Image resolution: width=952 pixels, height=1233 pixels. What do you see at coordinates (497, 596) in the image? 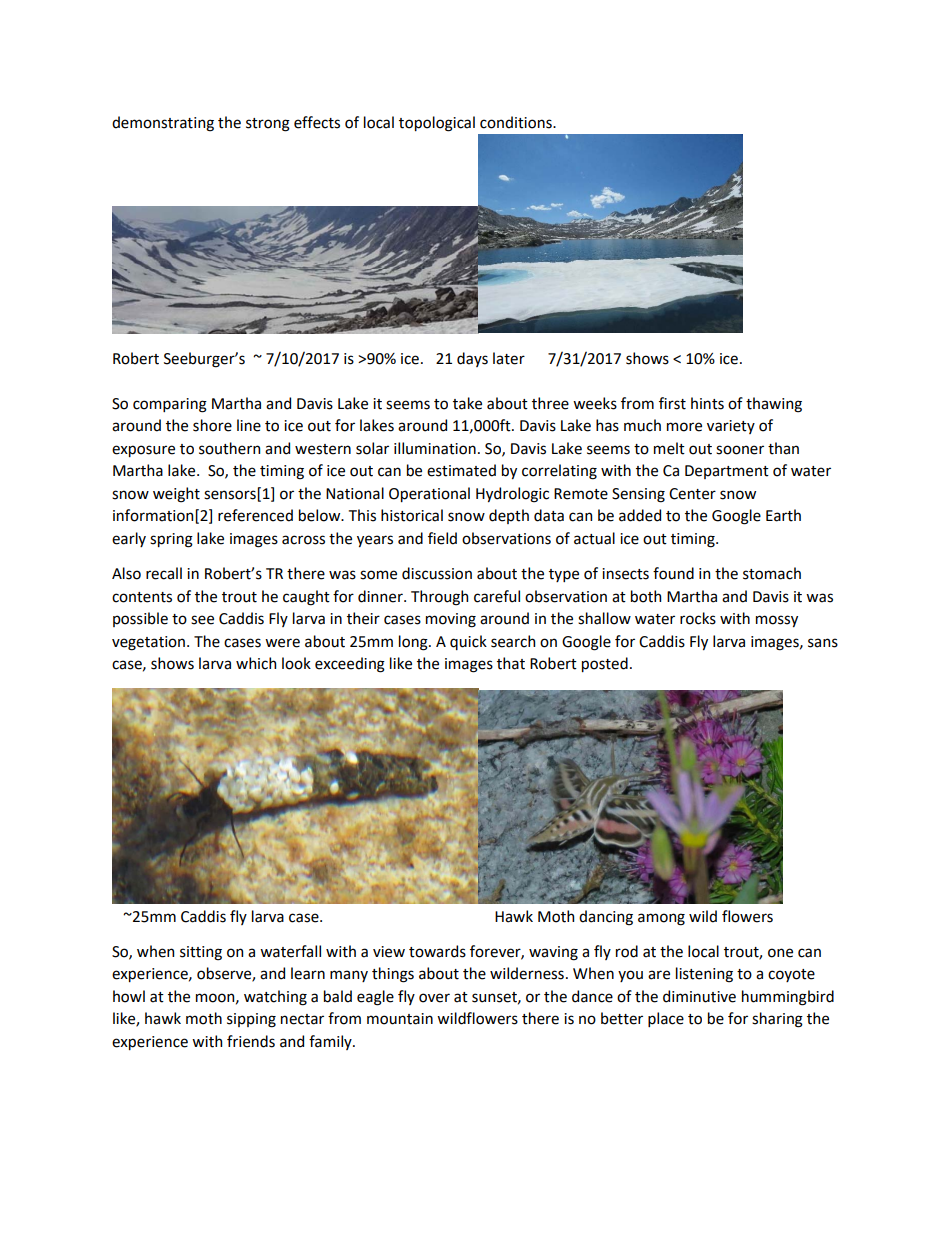
I see `careful` at bounding box center [497, 596].
